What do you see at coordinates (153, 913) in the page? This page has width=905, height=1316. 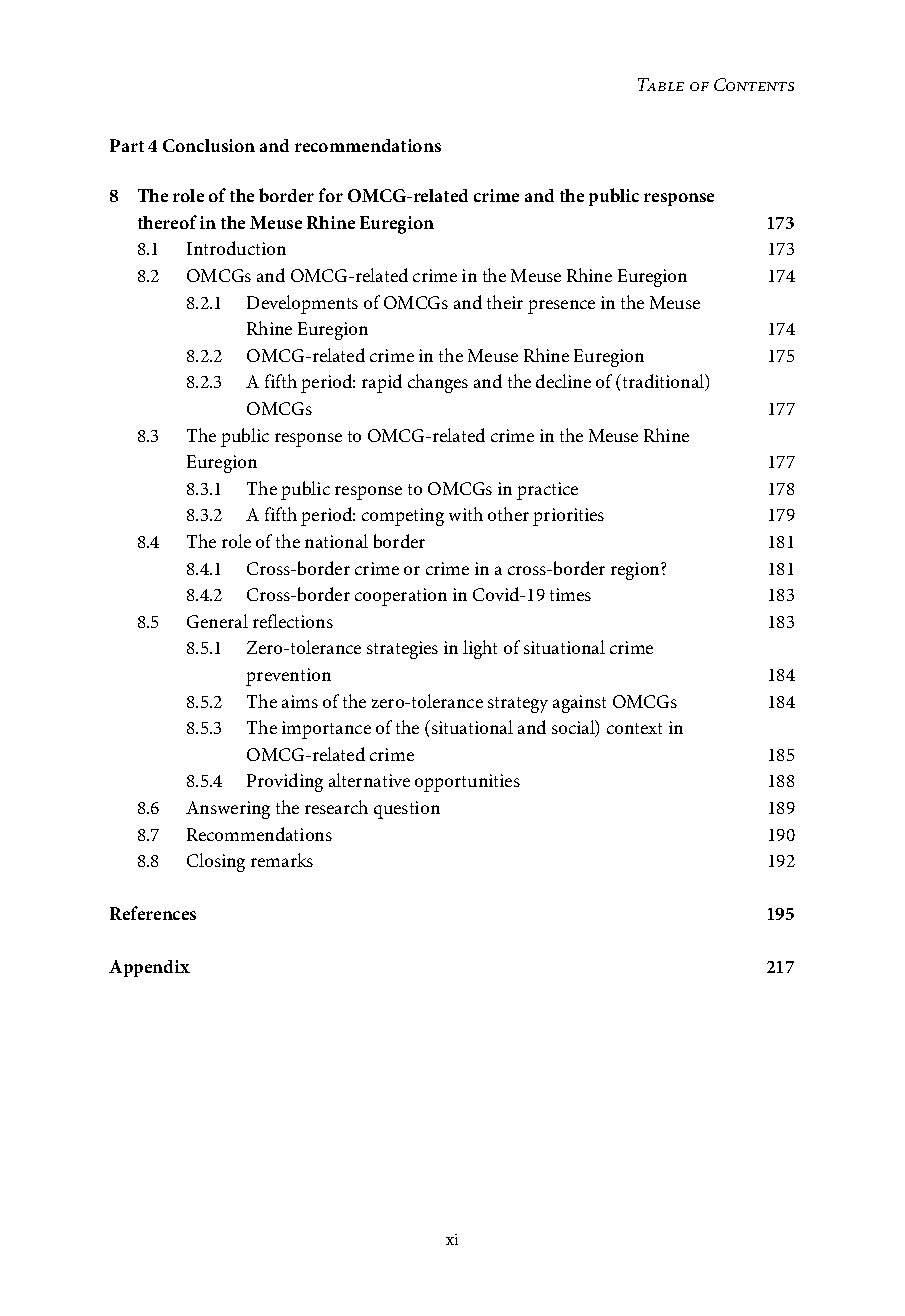 I see `References` at bounding box center [153, 913].
